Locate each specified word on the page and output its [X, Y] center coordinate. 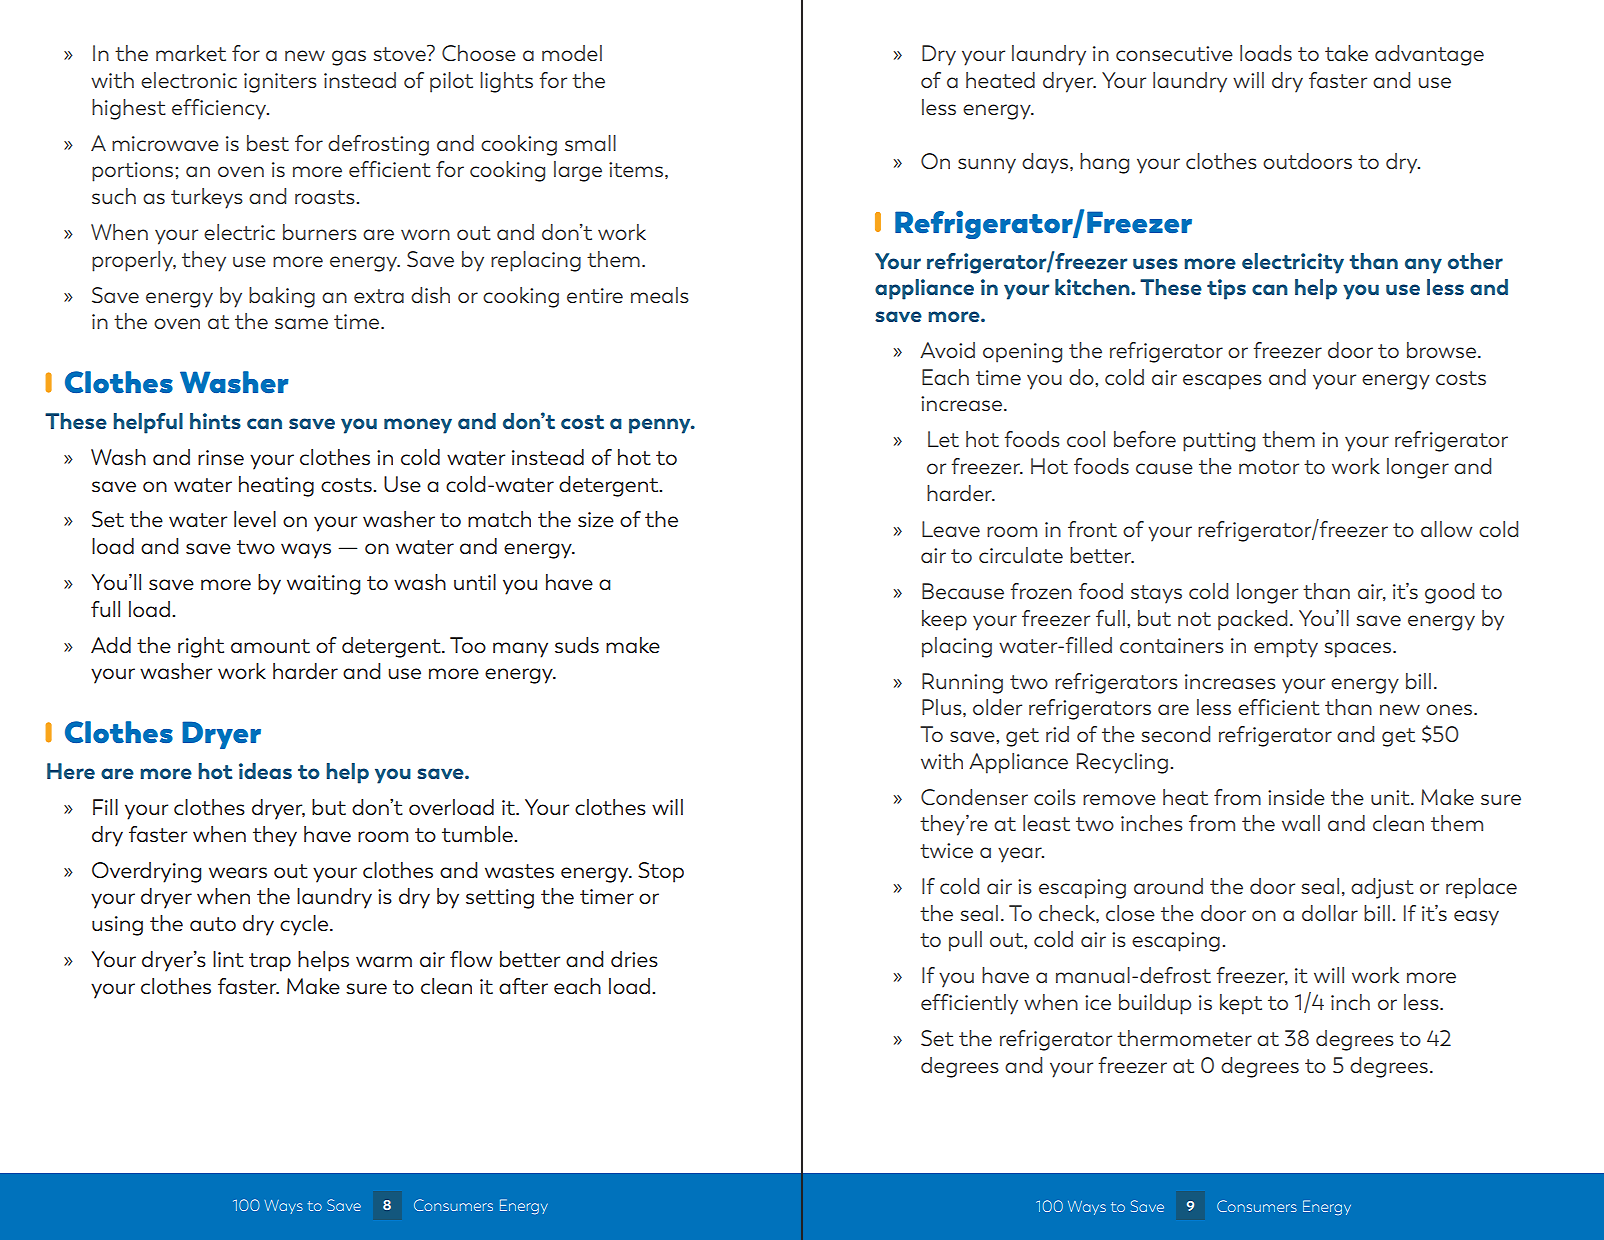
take [1346, 53]
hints [215, 421]
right [201, 647]
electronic [189, 80]
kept [1241, 1004]
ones [1450, 709]
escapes [1222, 382]
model [572, 53]
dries [634, 959]
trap [270, 962]
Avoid [947, 350]
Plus [943, 708]
